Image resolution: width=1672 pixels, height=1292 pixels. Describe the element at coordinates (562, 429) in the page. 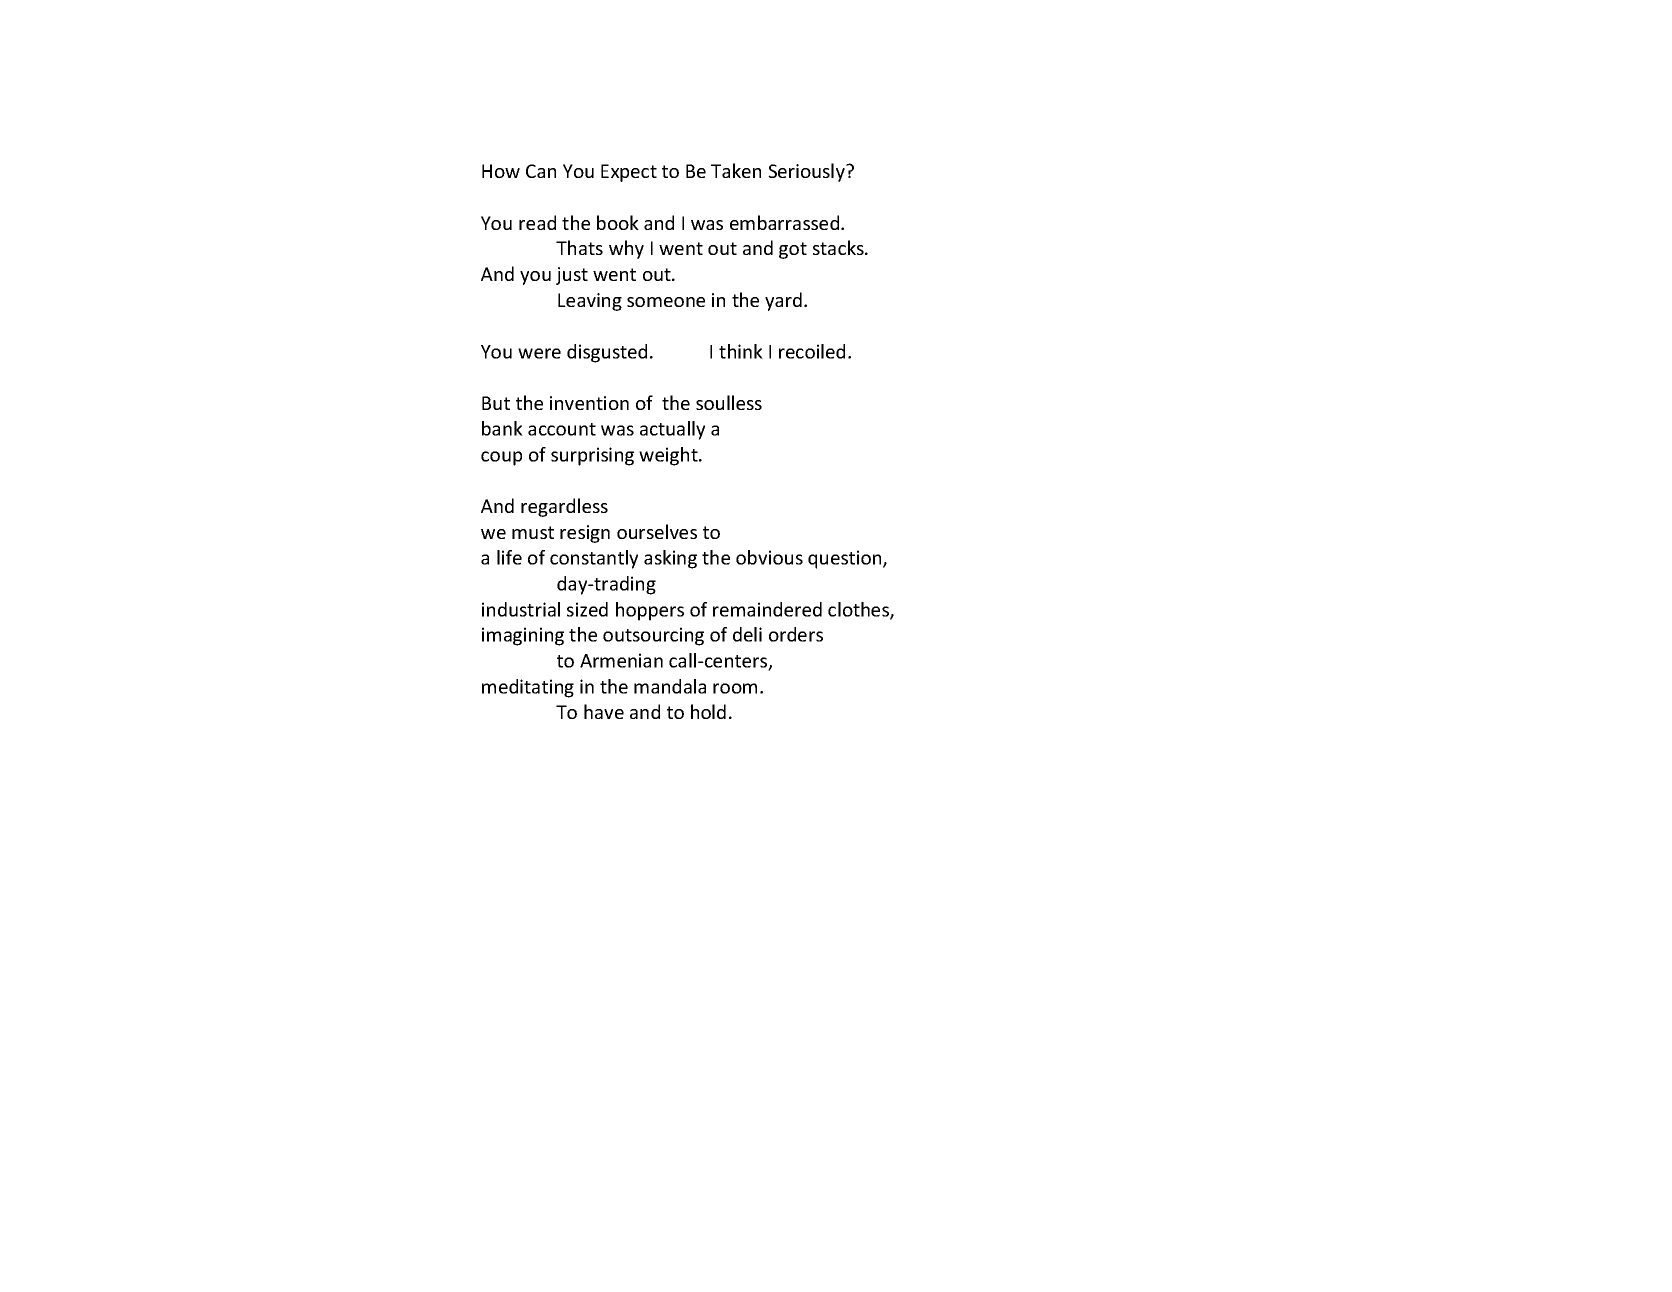

I see `account` at that location.
